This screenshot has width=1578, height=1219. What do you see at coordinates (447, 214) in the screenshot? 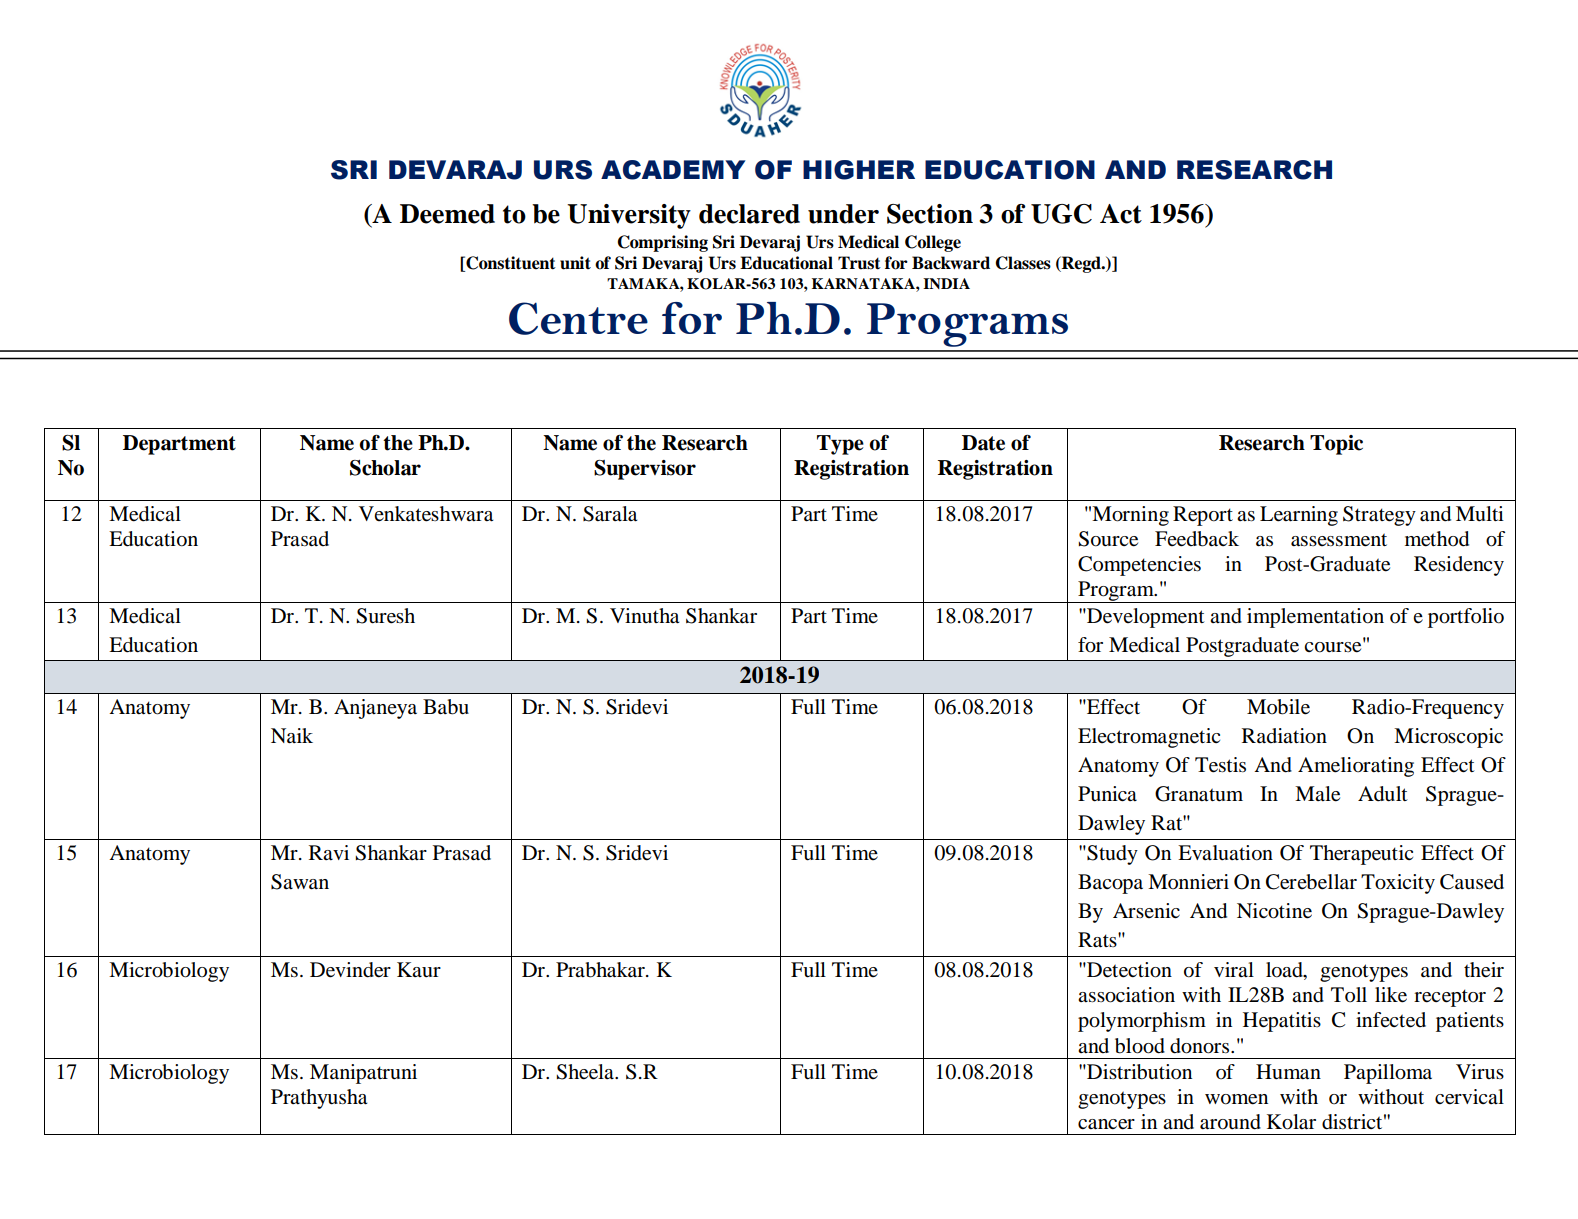
I see `Deemed` at bounding box center [447, 214].
